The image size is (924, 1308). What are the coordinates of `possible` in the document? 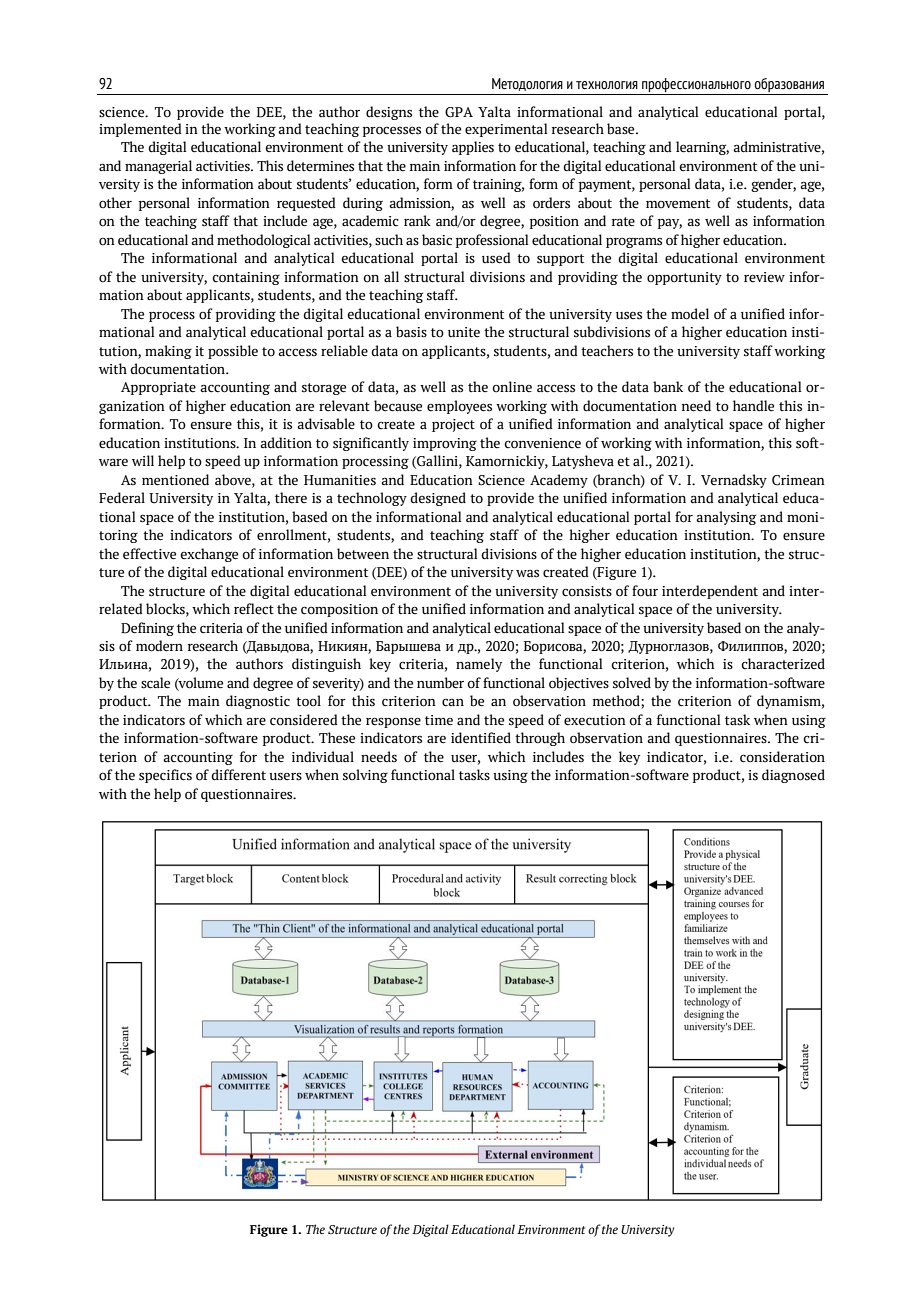 It's located at (233, 352).
